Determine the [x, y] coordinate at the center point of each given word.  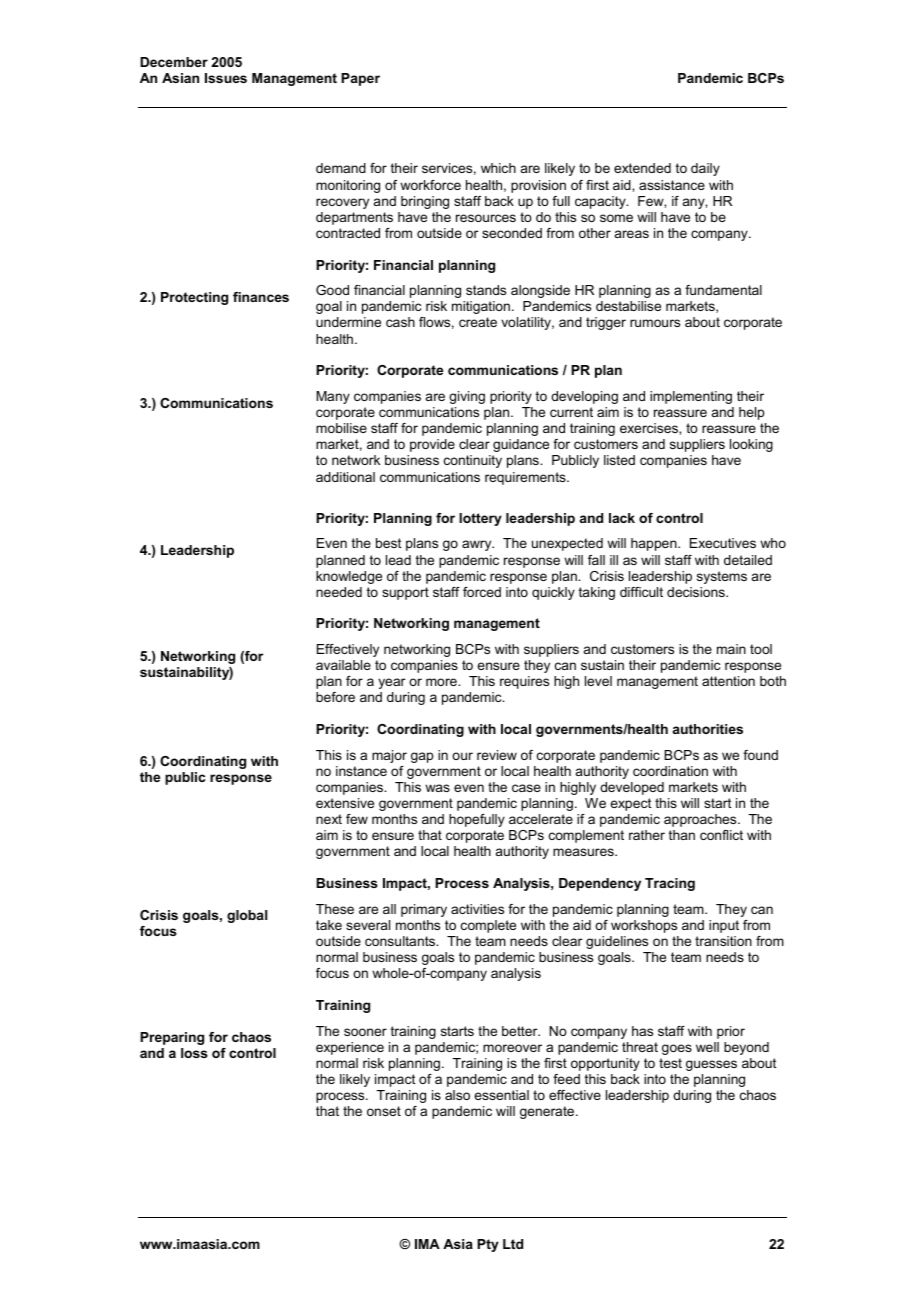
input [724, 926]
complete [488, 926]
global [247, 916]
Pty [488, 1245]
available [343, 665]
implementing [691, 397]
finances [261, 297]
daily [705, 169]
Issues [226, 78]
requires [524, 682]
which [498, 168]
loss [194, 1053]
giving [467, 397]
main [731, 649]
